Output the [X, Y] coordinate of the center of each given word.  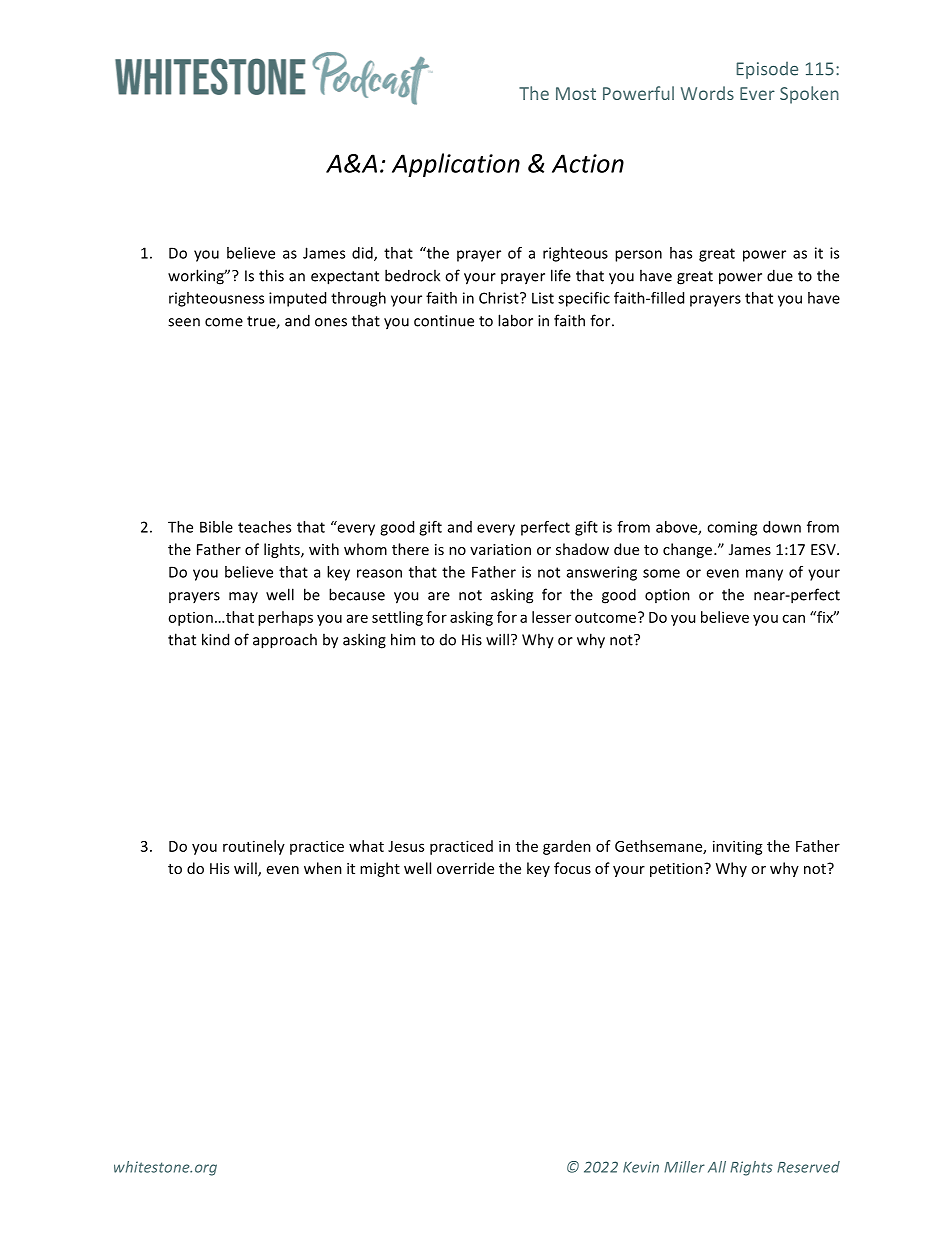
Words [707, 93]
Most [576, 93]
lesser [551, 617]
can [793, 618]
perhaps [285, 618]
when [323, 868]
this [271, 275]
